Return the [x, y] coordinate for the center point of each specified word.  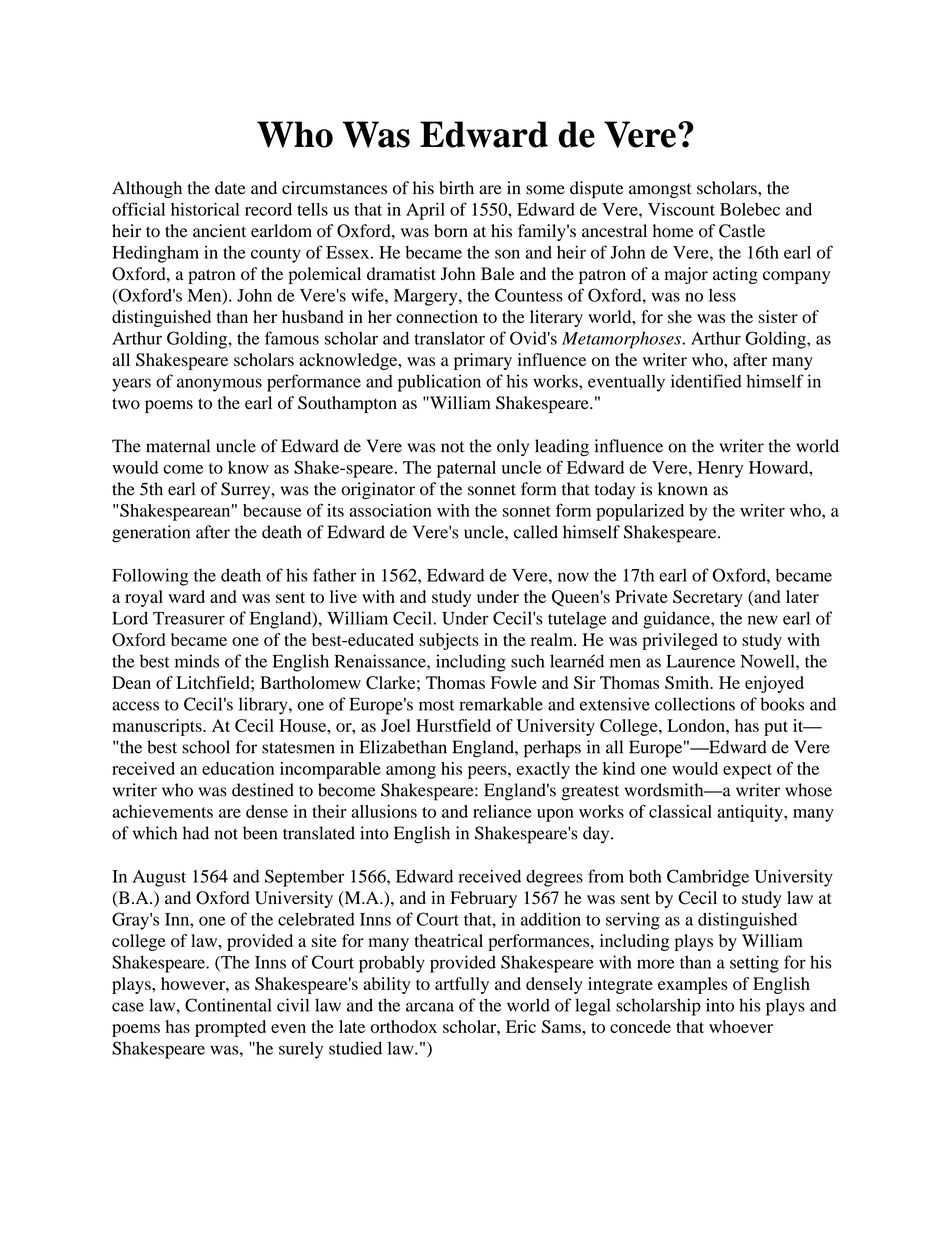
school [206, 747]
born [451, 231]
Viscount [681, 209]
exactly [543, 770]
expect [747, 771]
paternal [466, 469]
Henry [720, 469]
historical [205, 209]
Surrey [247, 490]
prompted [230, 1028]
